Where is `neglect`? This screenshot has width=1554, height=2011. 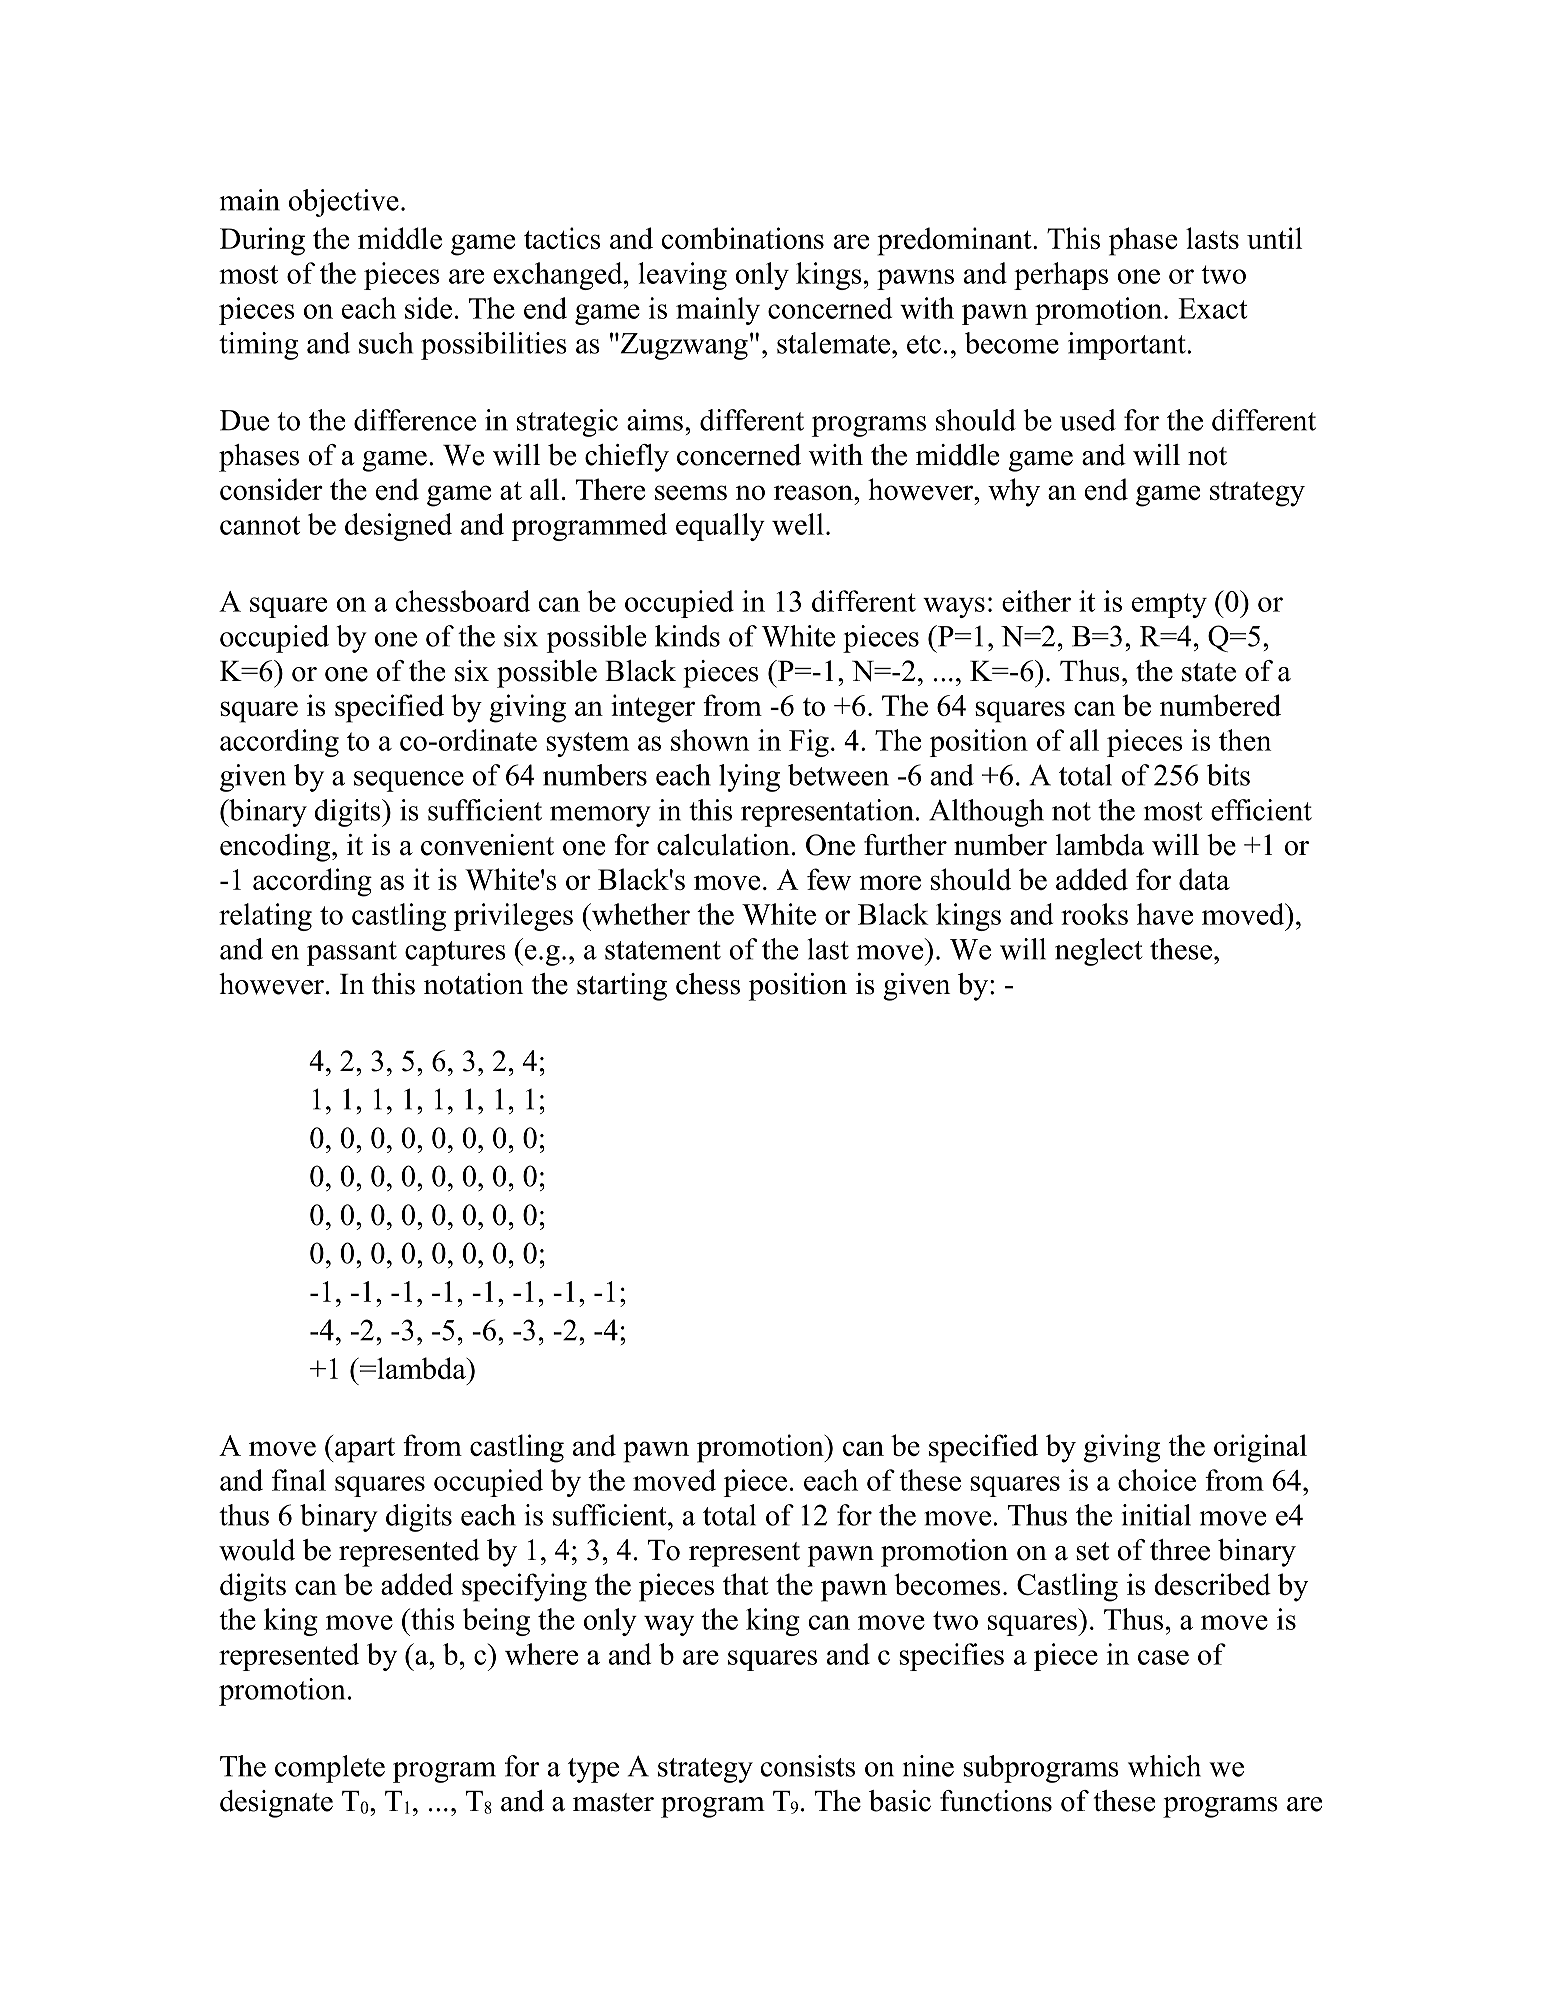 neglect is located at coordinates (1098, 952).
